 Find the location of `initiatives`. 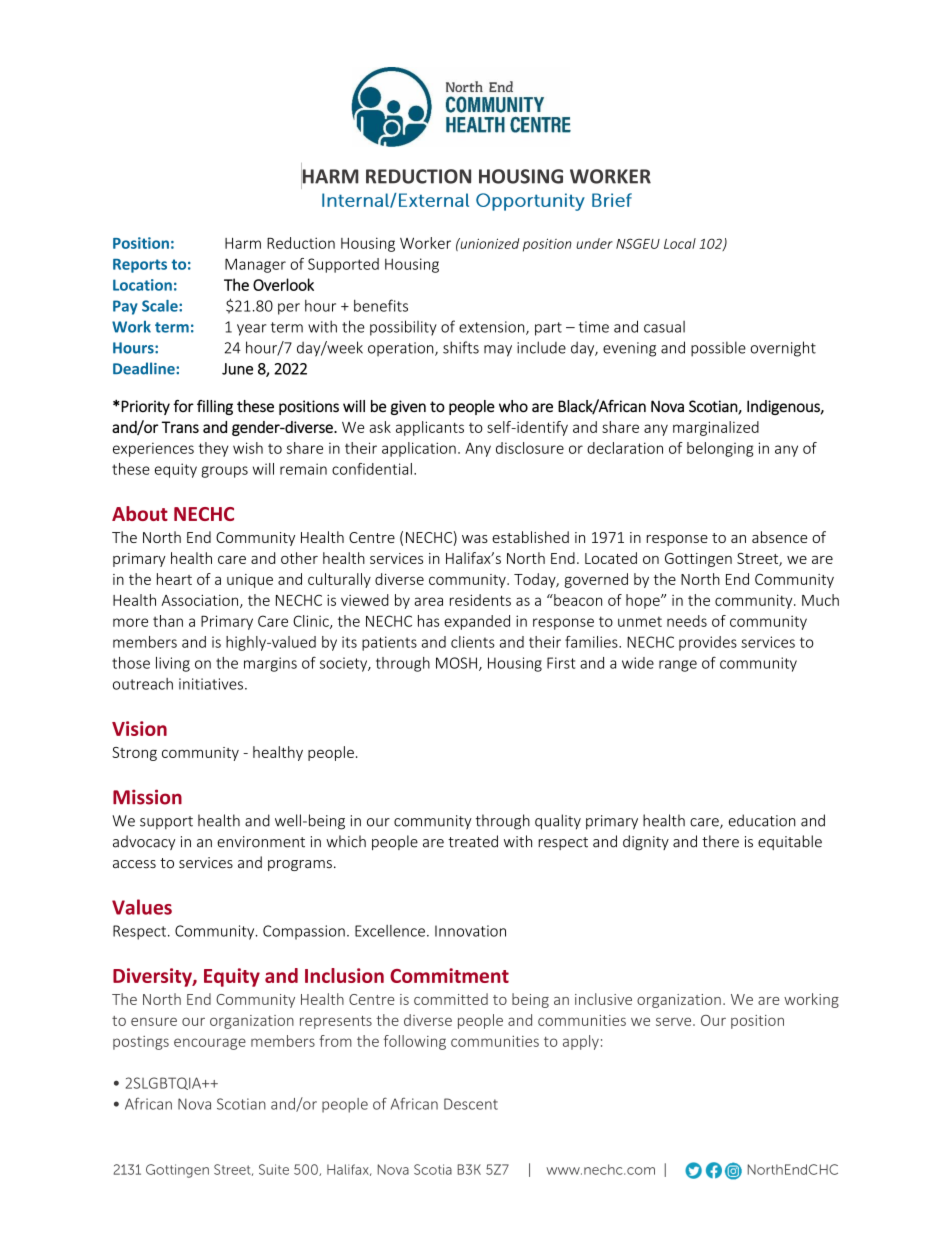

initiatives is located at coordinates (211, 684).
